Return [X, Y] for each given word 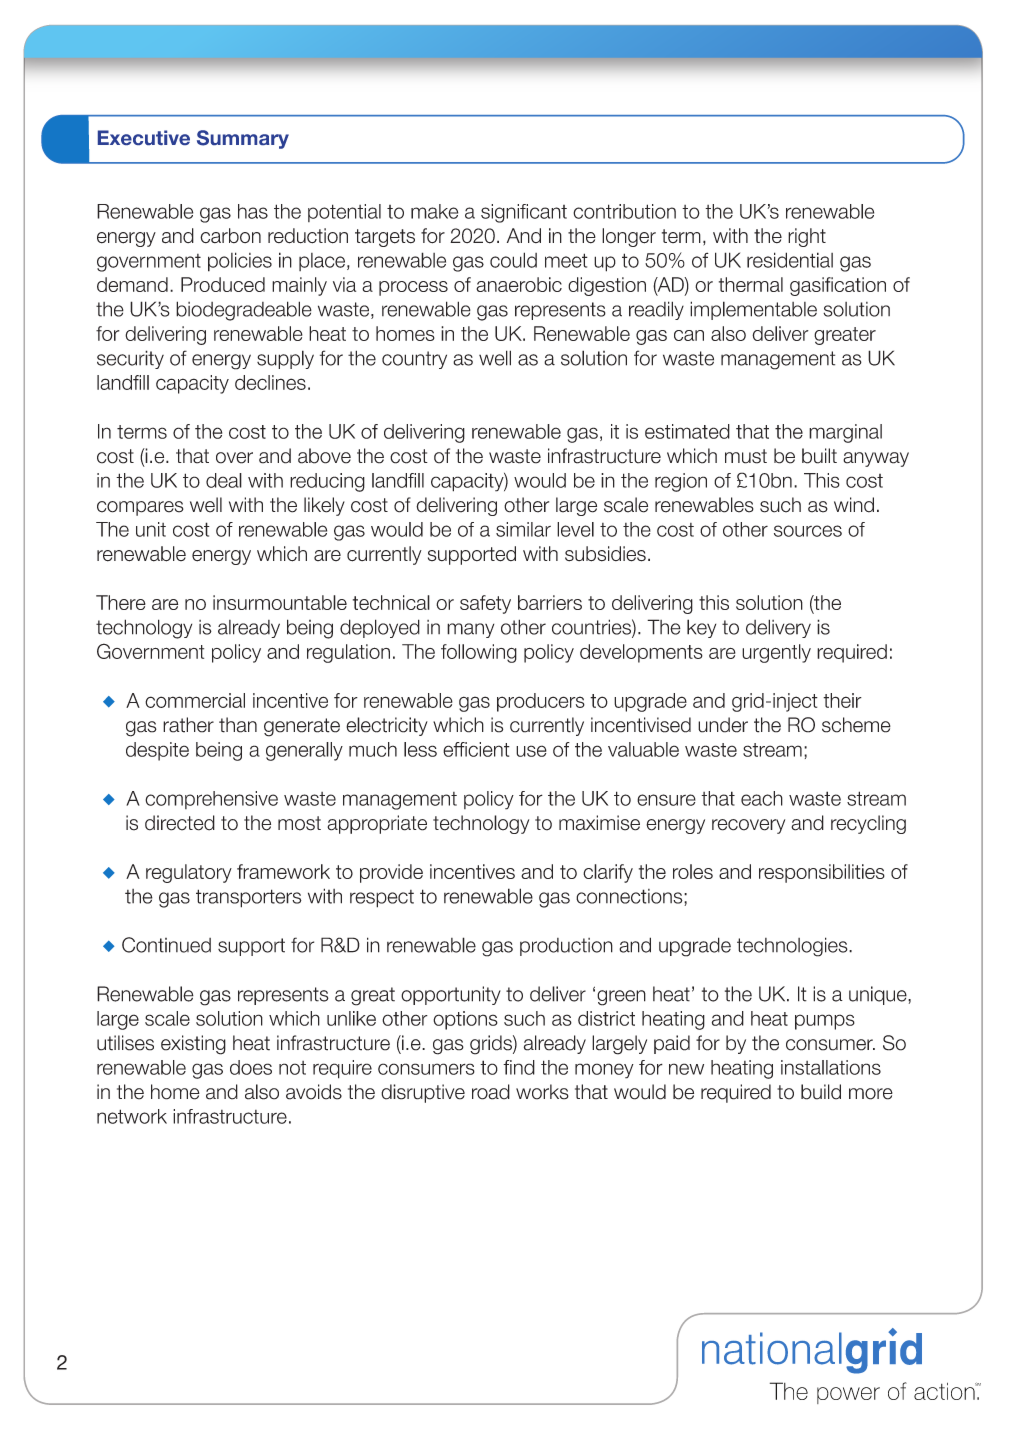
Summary [243, 139]
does [251, 1067]
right [807, 237]
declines [270, 382]
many [470, 630]
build [821, 1092]
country [414, 360]
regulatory [189, 873]
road [491, 1092]
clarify [608, 873]
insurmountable [280, 602]
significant [524, 213]
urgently [776, 653]
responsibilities [822, 873]
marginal [845, 433]
